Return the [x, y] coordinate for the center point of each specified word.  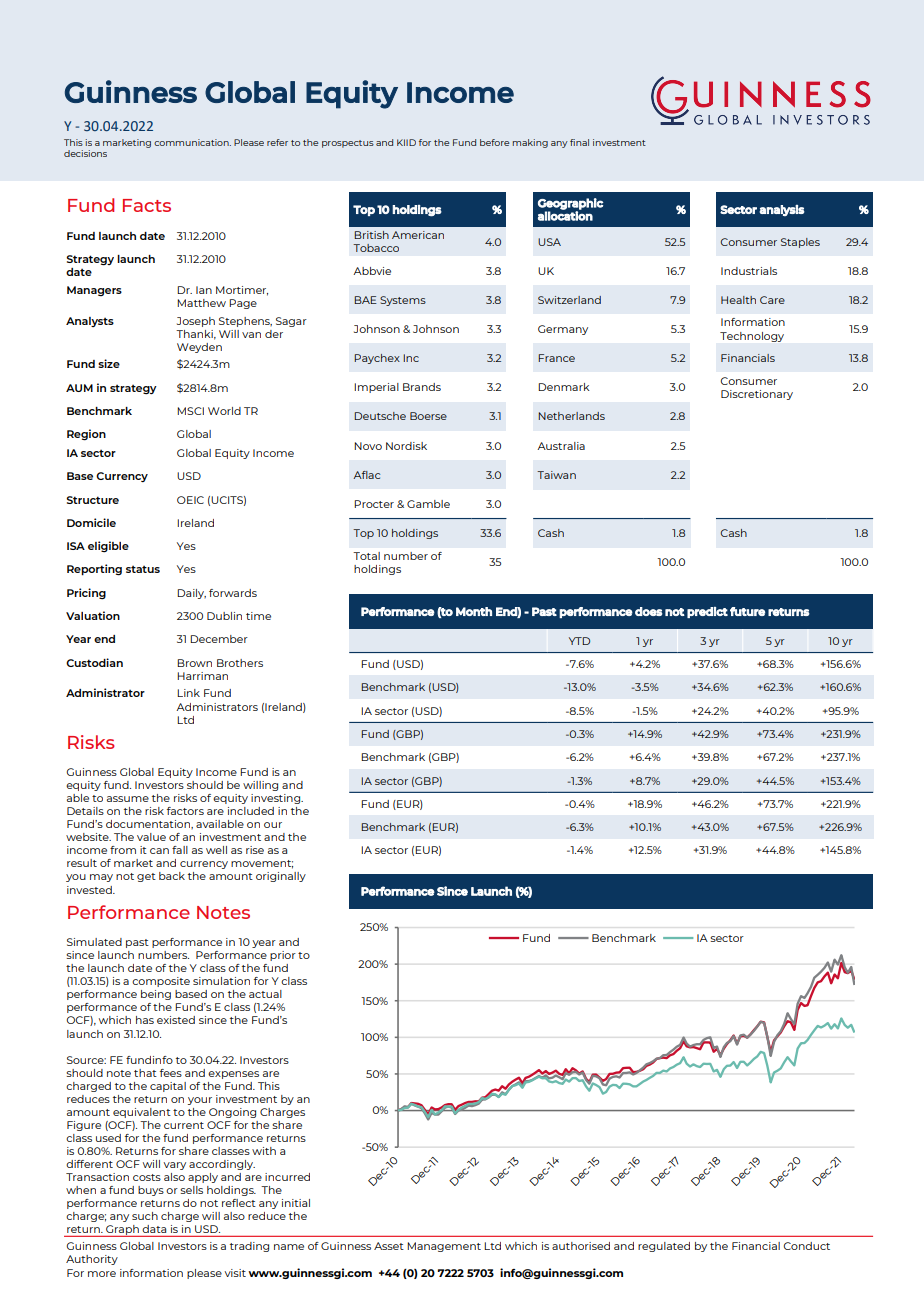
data [154, 1229]
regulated [664, 1247]
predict [707, 612]
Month [474, 611]
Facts [147, 205]
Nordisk [406, 446]
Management [444, 1247]
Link [188, 693]
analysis [782, 210]
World [224, 411]
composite [161, 982]
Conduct [806, 1246]
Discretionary [757, 395]
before [495, 142]
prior [283, 956]
